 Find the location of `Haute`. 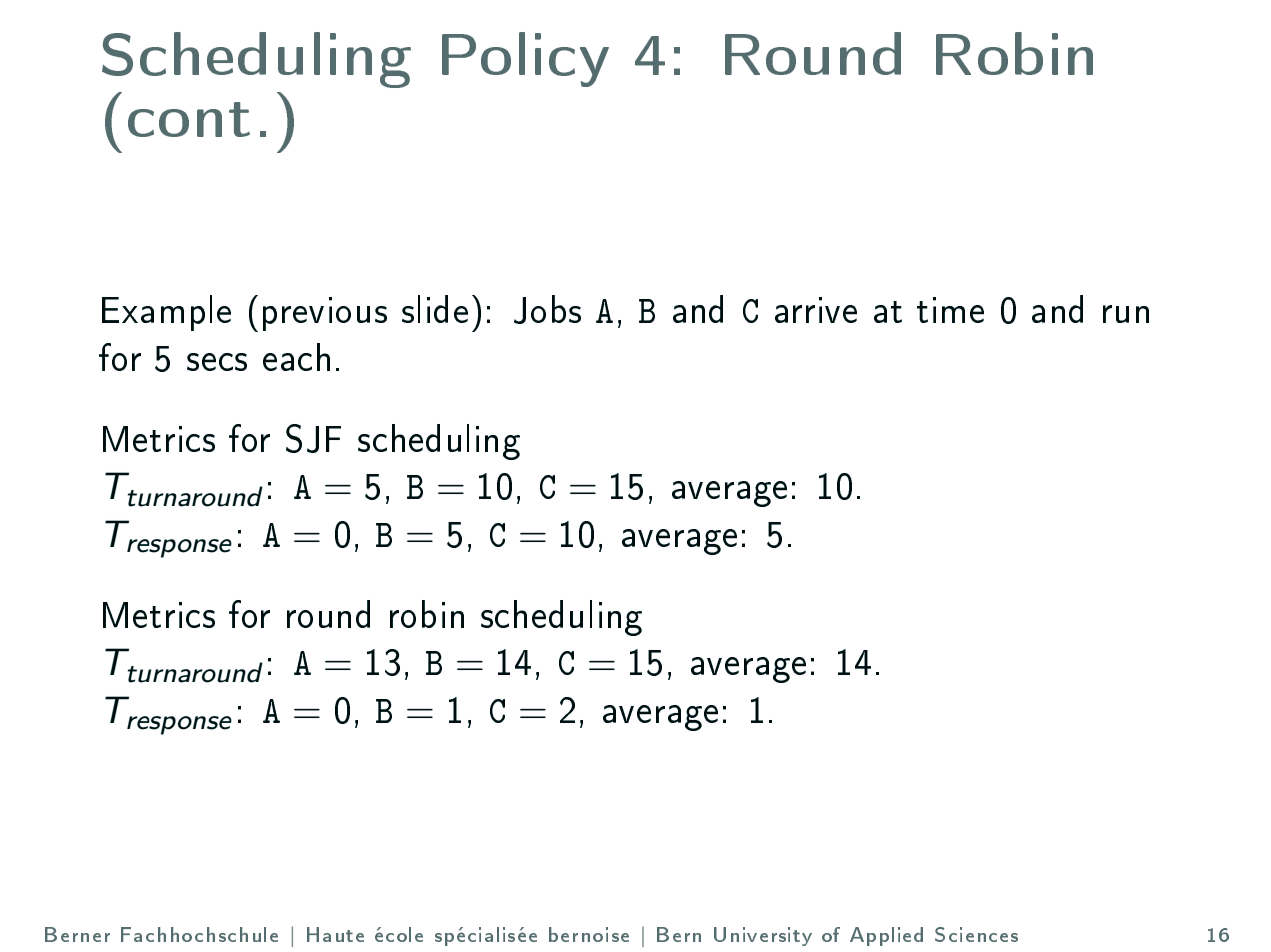

Haute is located at coordinates (335, 934).
